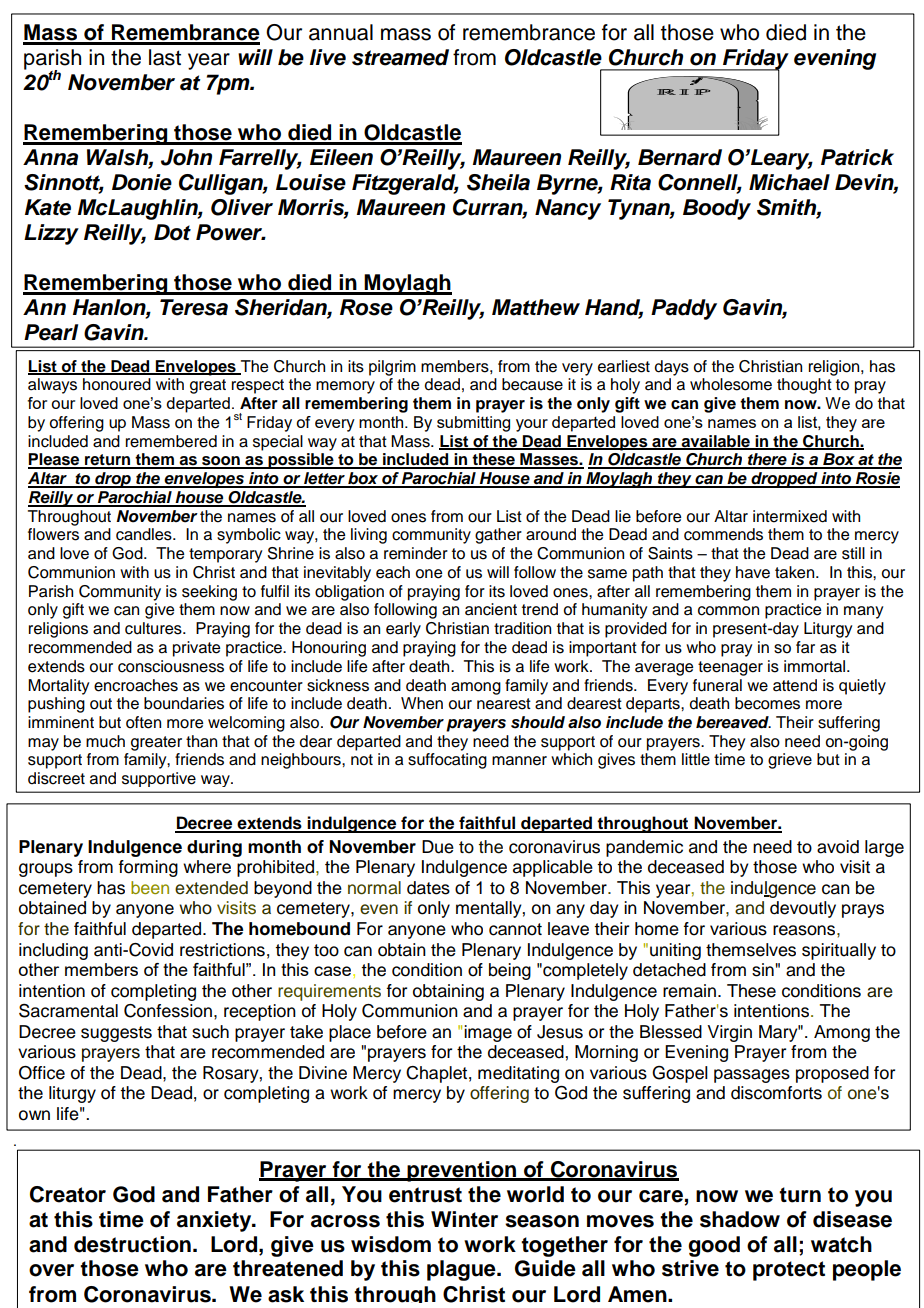  Describe the element at coordinates (422, 703) in the screenshot. I see `When` at that location.
